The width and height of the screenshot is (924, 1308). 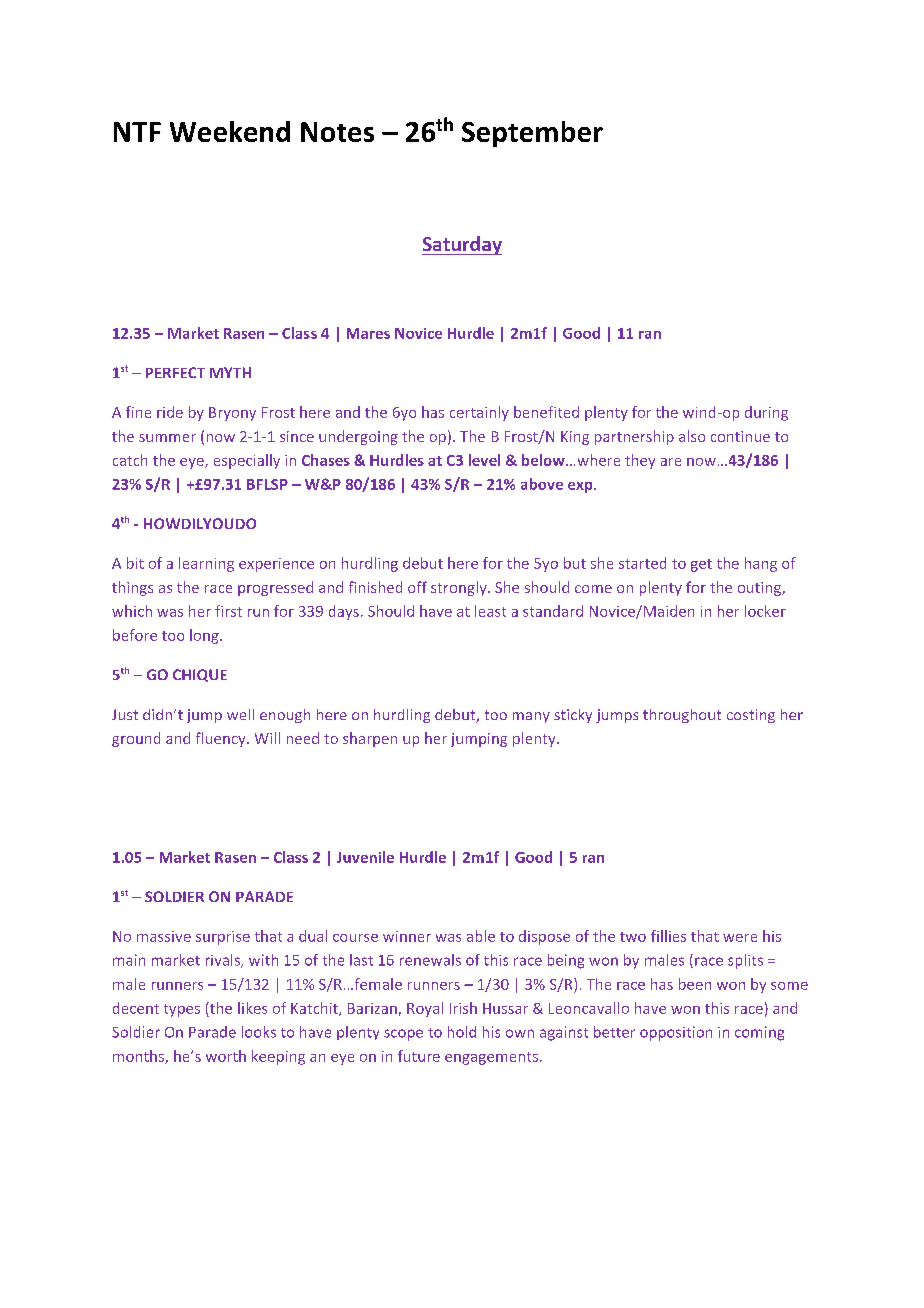 What do you see at coordinates (532, 134) in the screenshot?
I see `September` at bounding box center [532, 134].
